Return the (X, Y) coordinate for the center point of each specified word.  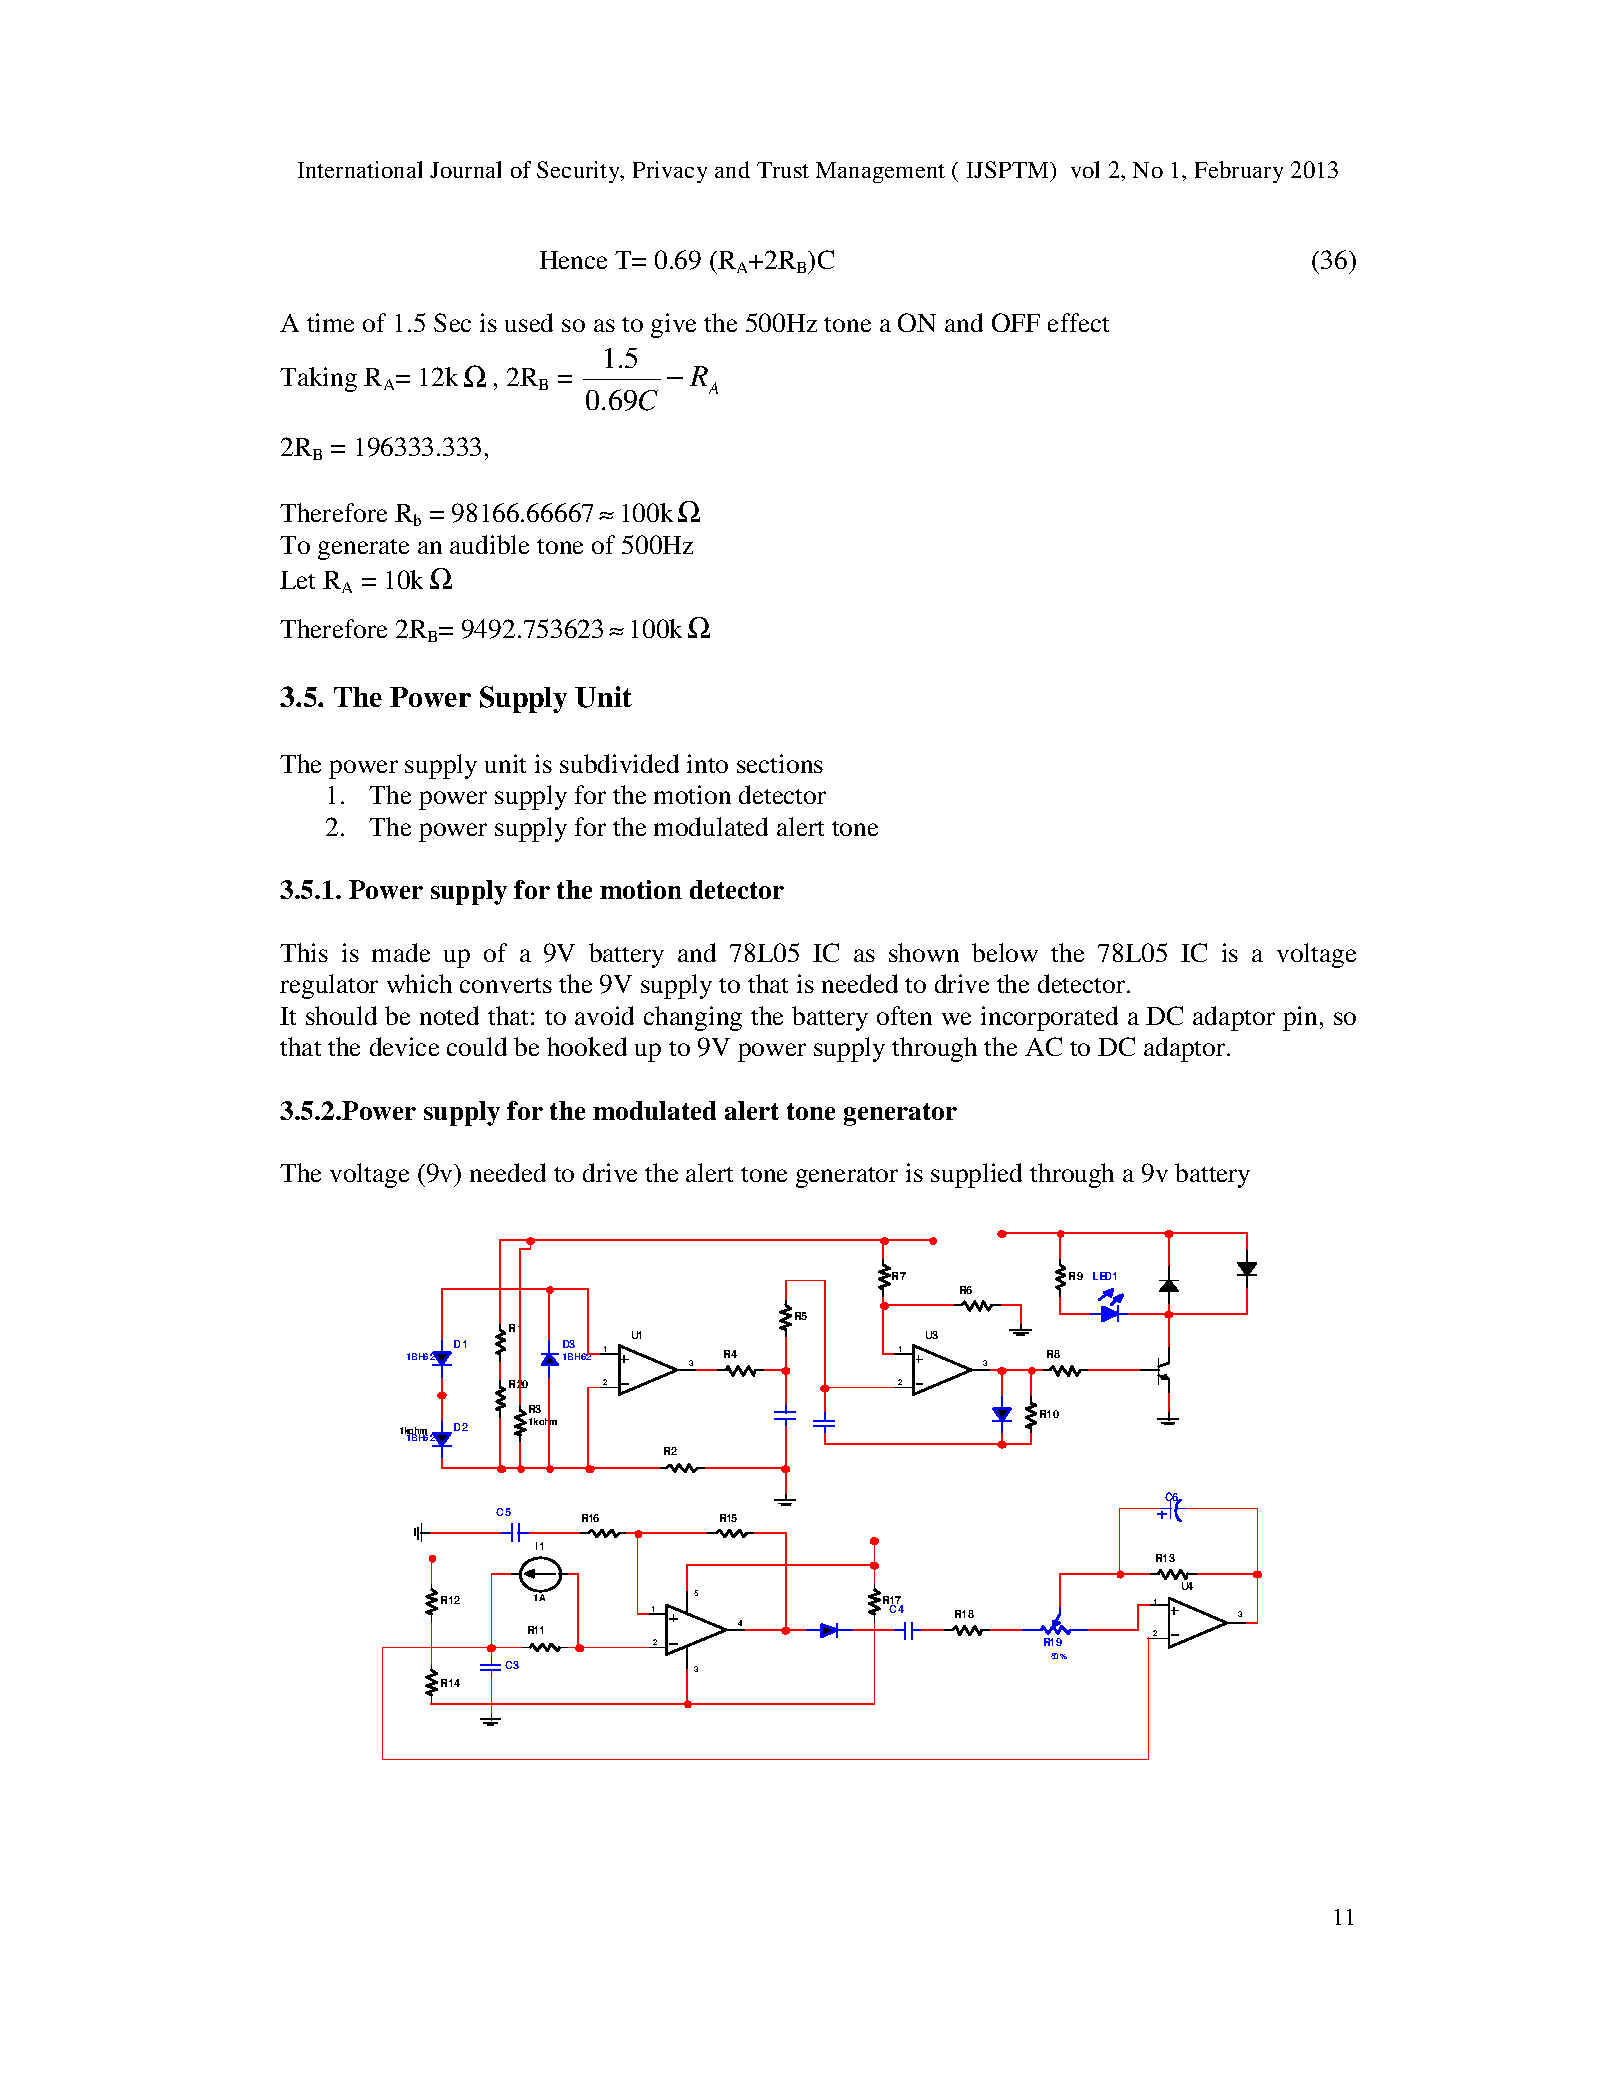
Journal (465, 169)
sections (780, 763)
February (1239, 172)
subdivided (619, 763)
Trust (783, 170)
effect (1078, 322)
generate (363, 549)
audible (489, 544)
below (1005, 952)
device (404, 1046)
